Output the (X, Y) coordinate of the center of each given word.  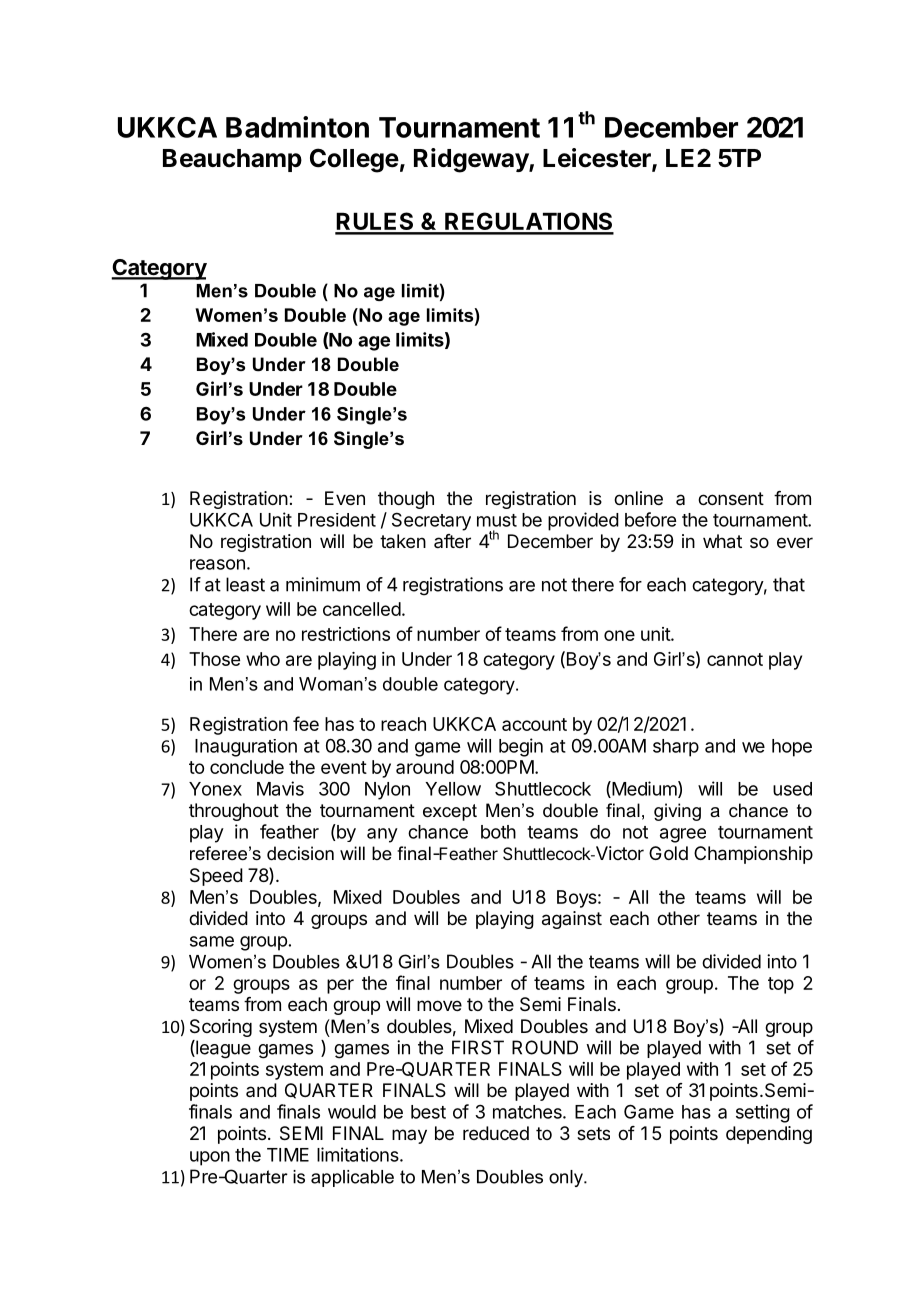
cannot (735, 659)
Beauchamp (232, 160)
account (534, 724)
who (263, 659)
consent (731, 498)
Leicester (598, 159)
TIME (288, 1155)
